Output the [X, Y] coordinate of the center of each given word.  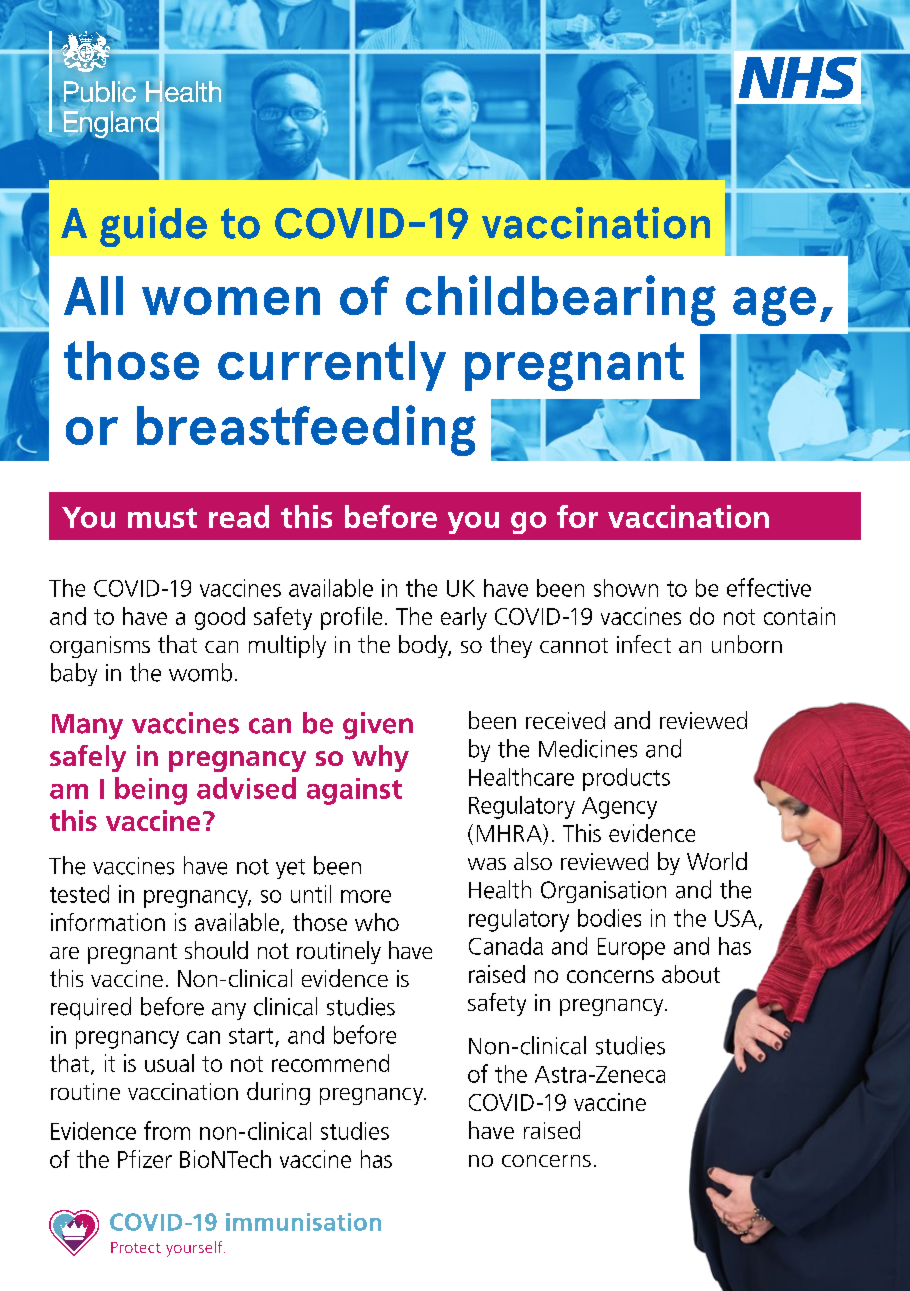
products [626, 779]
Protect [136, 1247]
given [378, 726]
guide [153, 227]
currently [332, 366]
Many [87, 727]
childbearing [561, 300]
